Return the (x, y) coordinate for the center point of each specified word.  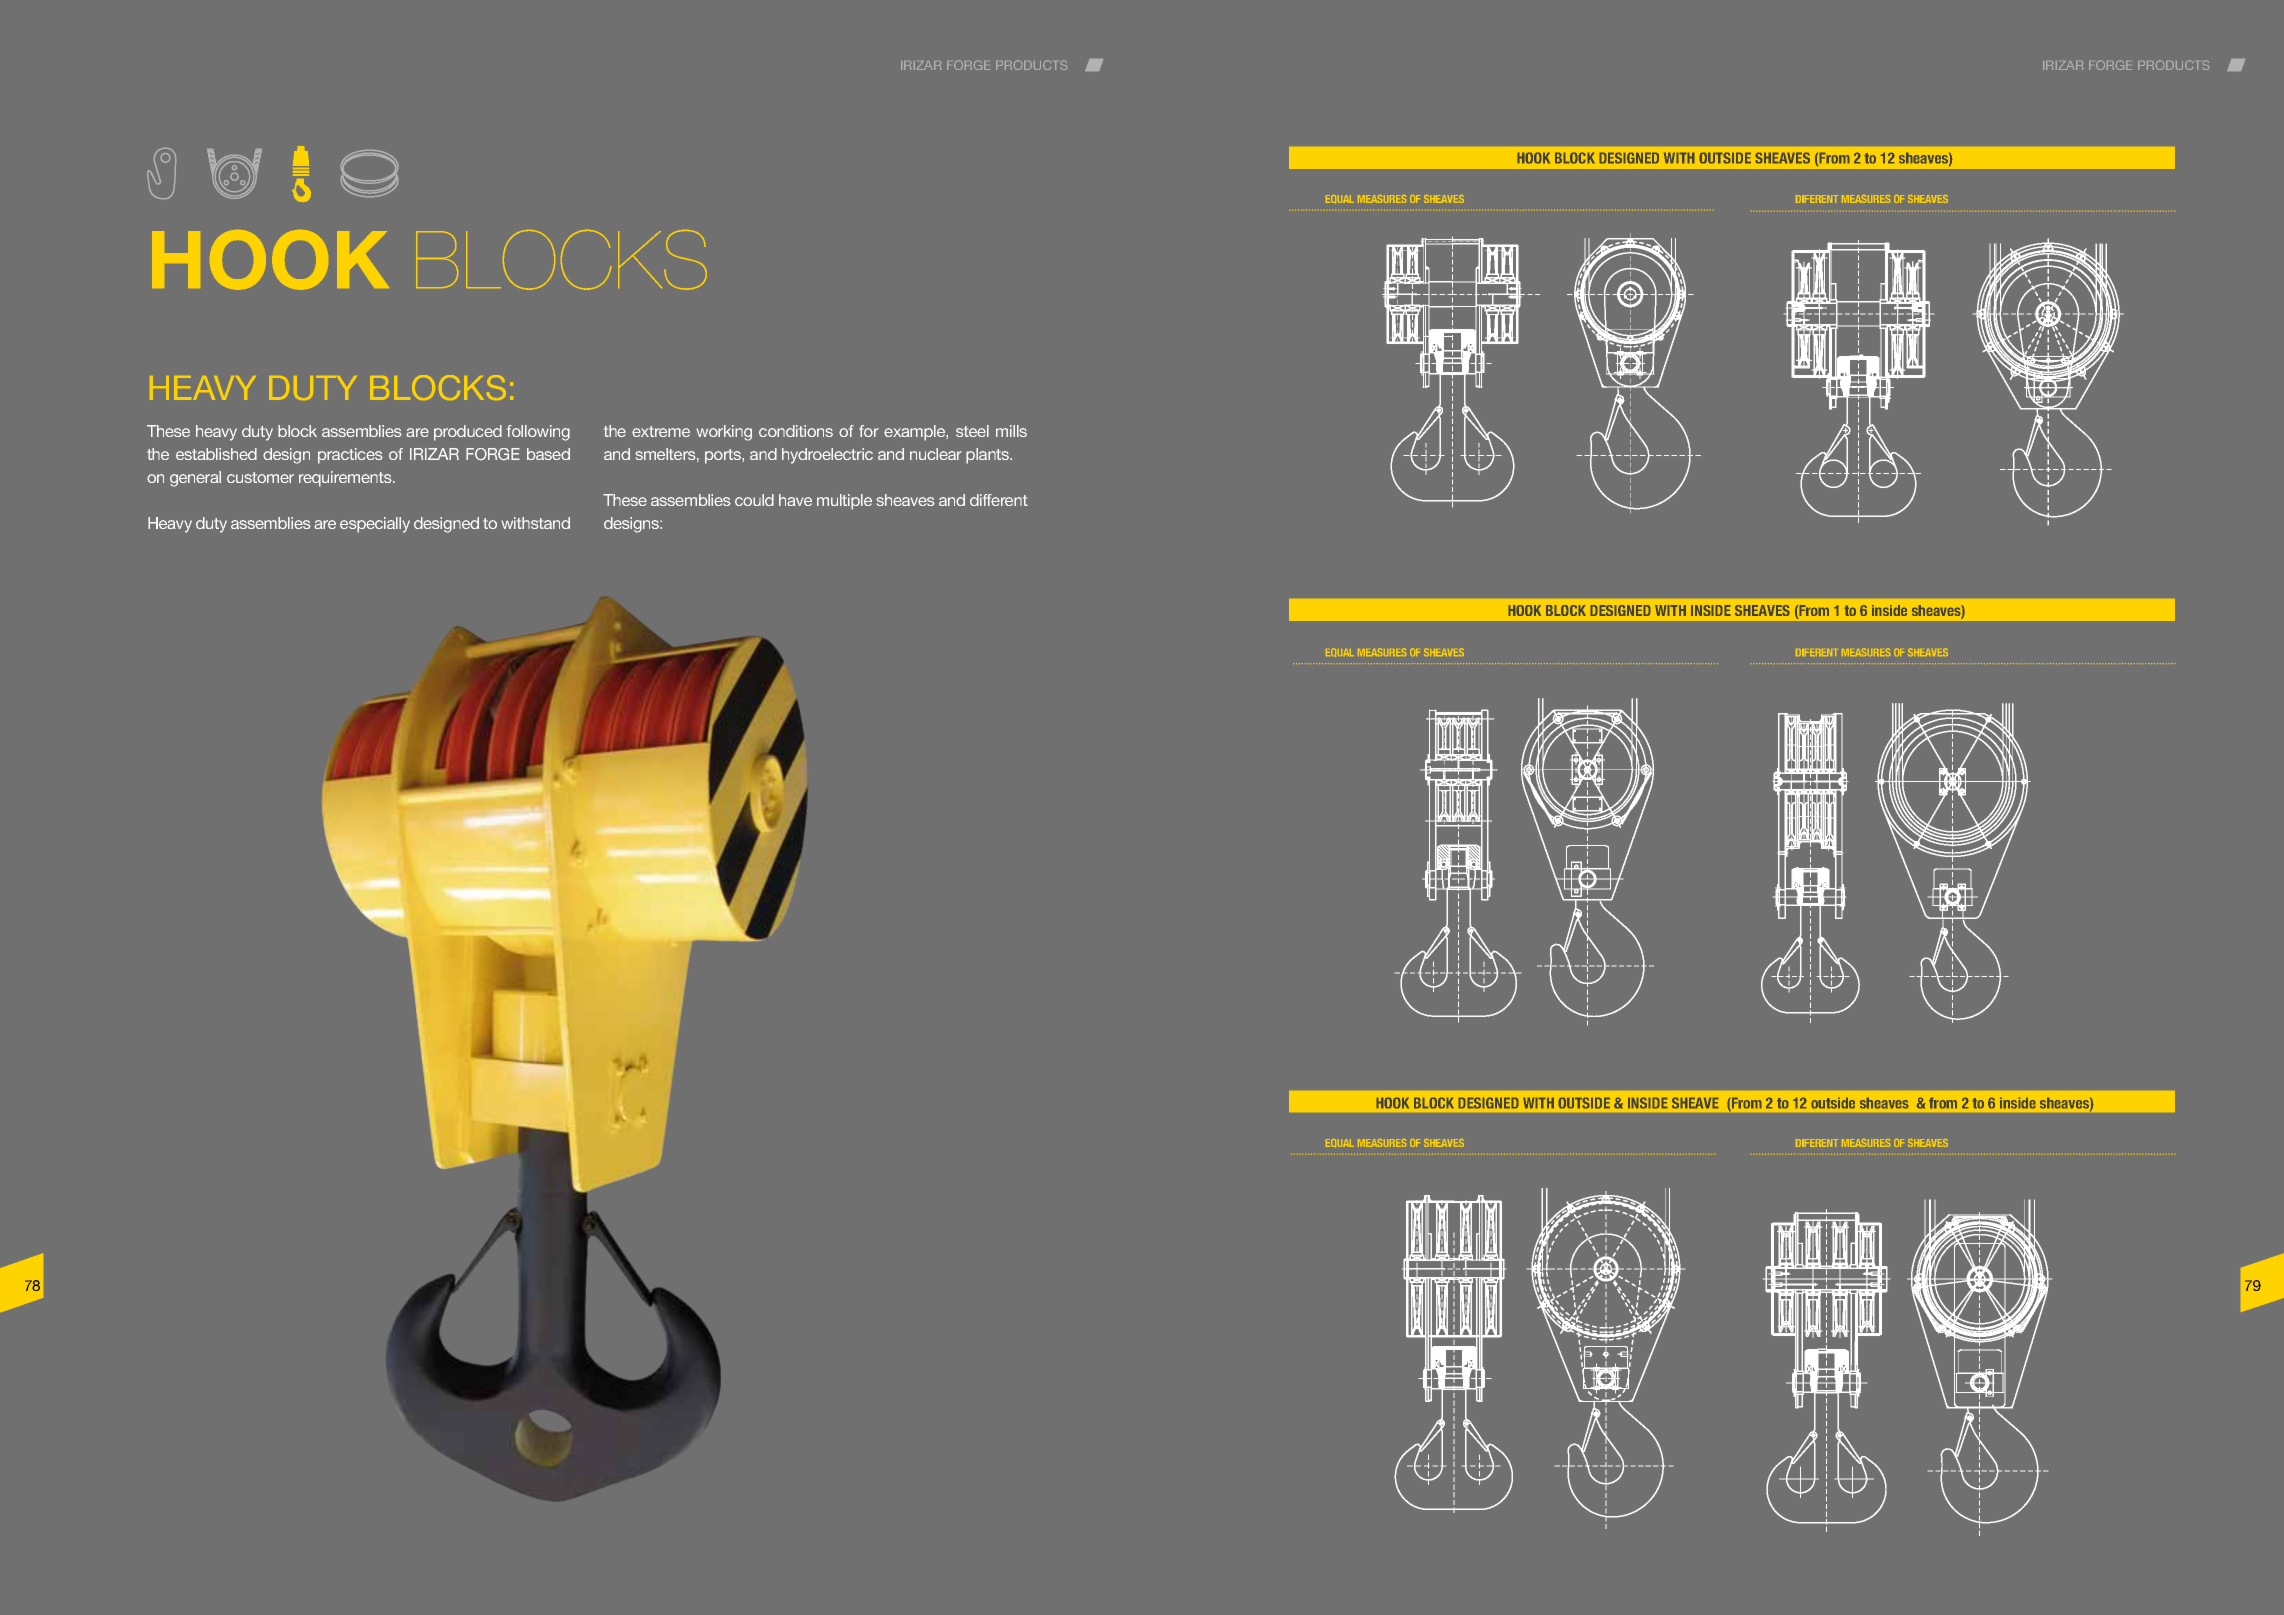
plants (989, 456)
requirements (346, 479)
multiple (844, 502)
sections (1980, 1352)
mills (1011, 431)
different (999, 500)
